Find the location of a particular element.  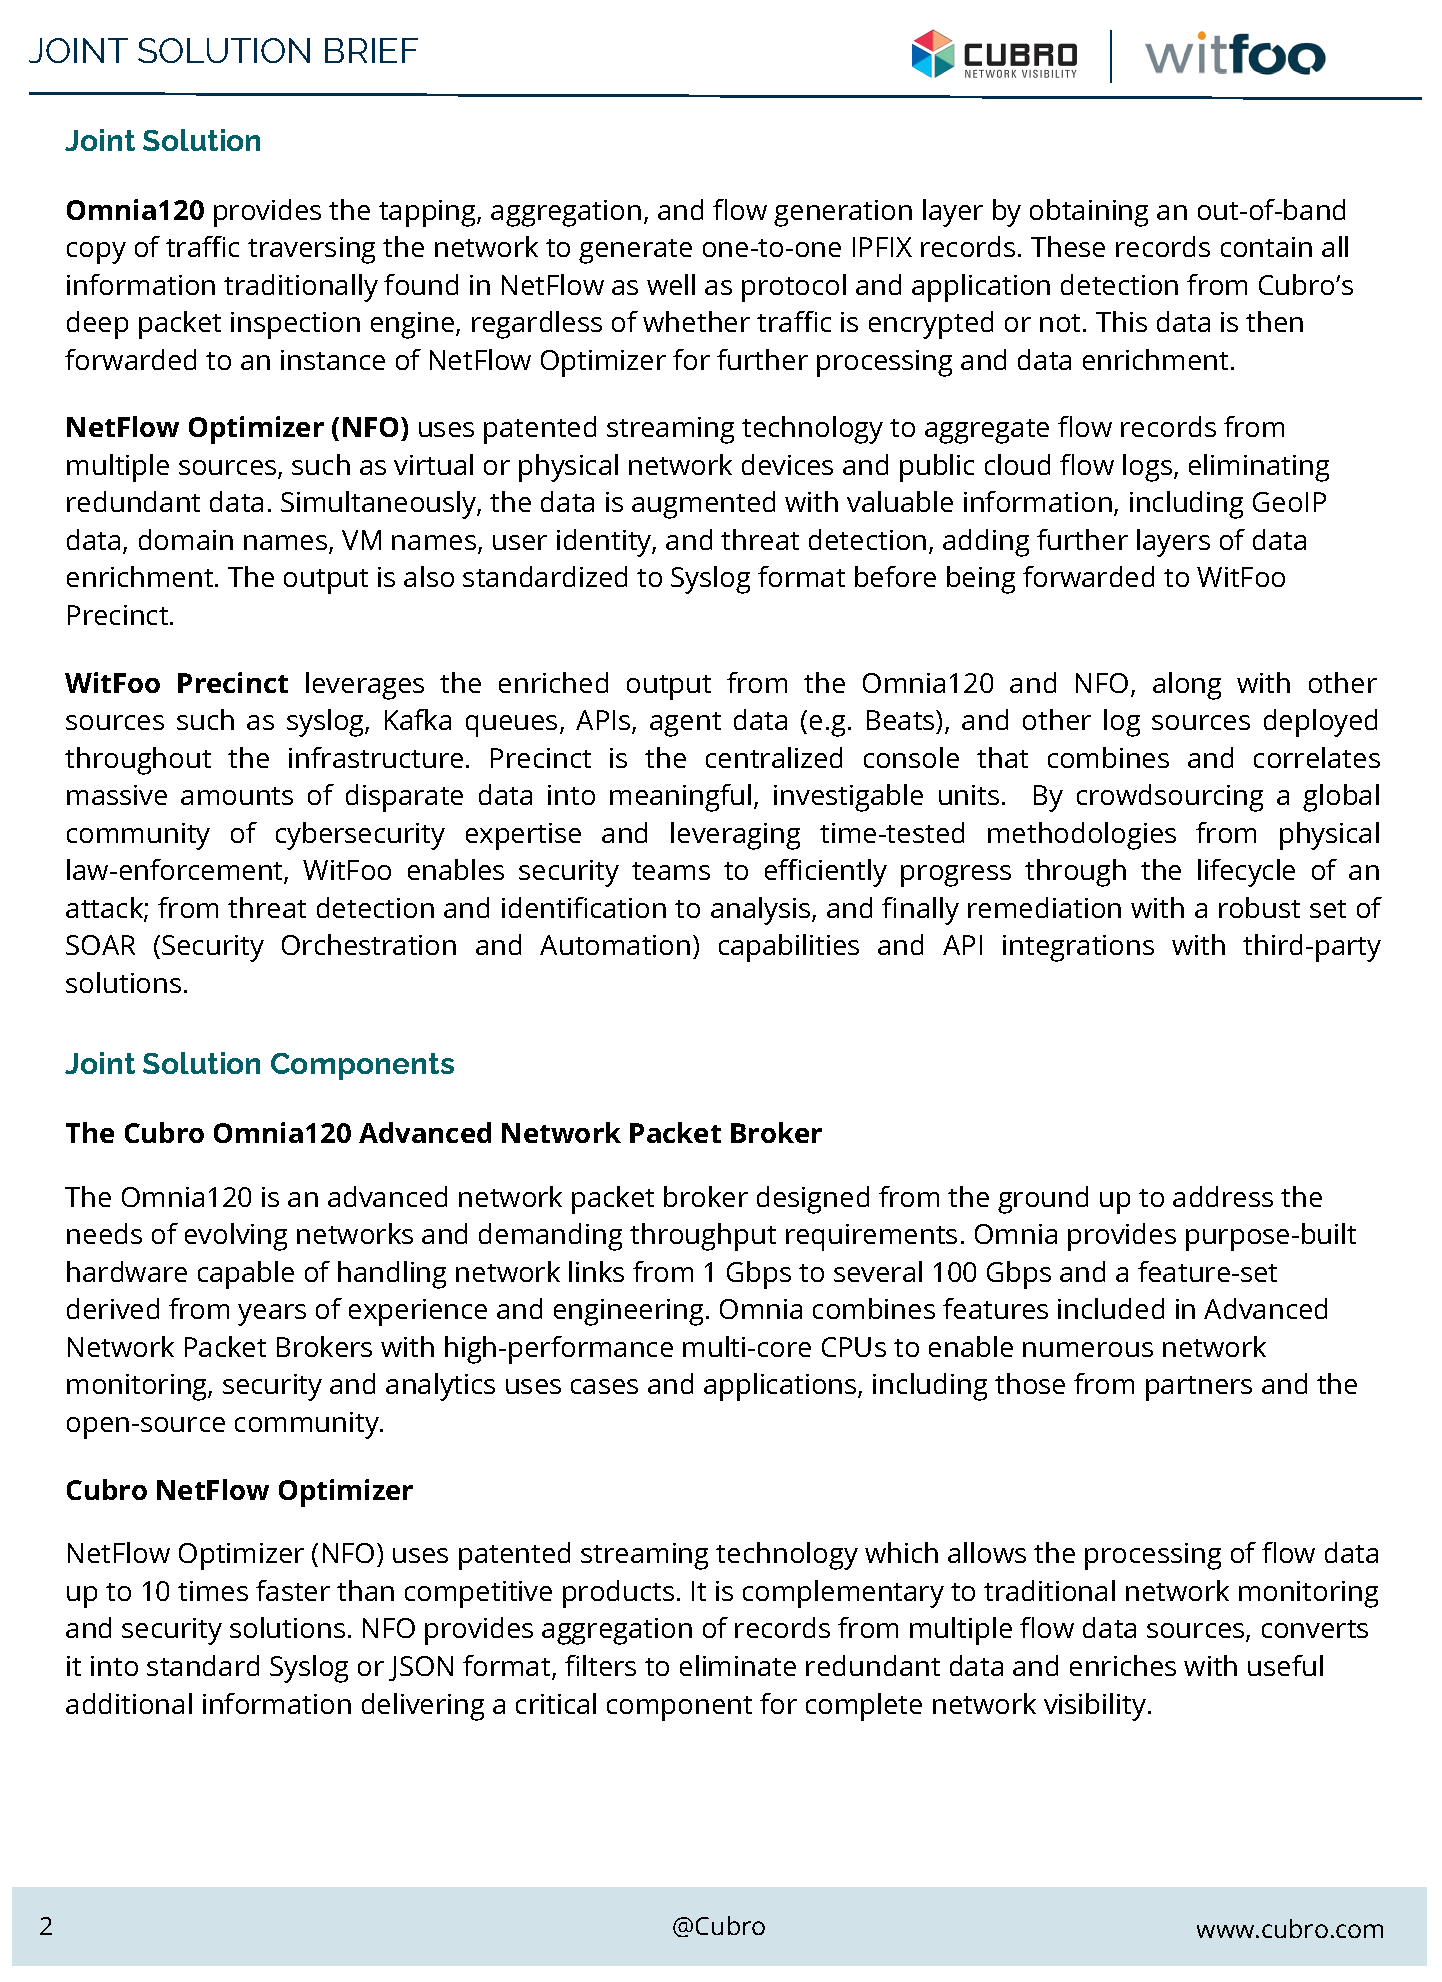

agent is located at coordinates (685, 724).
